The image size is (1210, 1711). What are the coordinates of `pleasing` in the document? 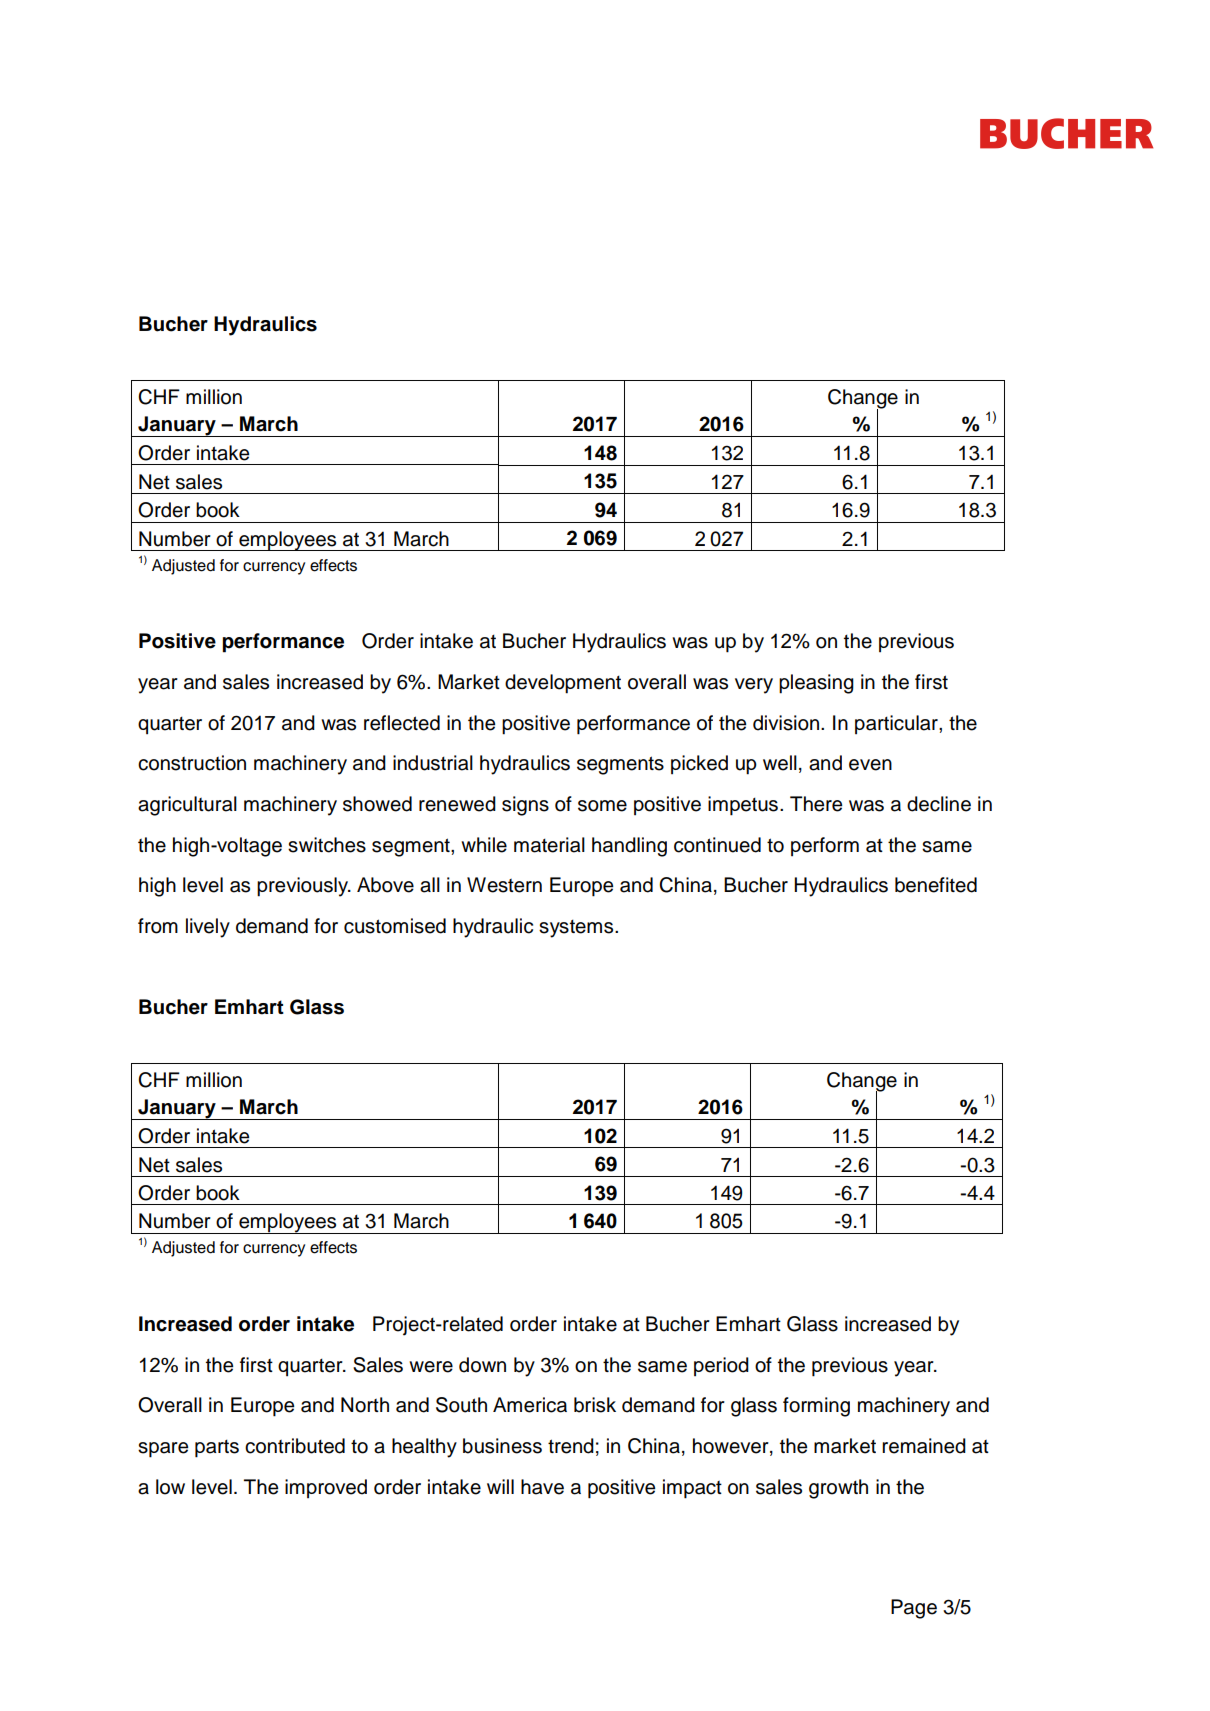 It's located at (816, 684).
